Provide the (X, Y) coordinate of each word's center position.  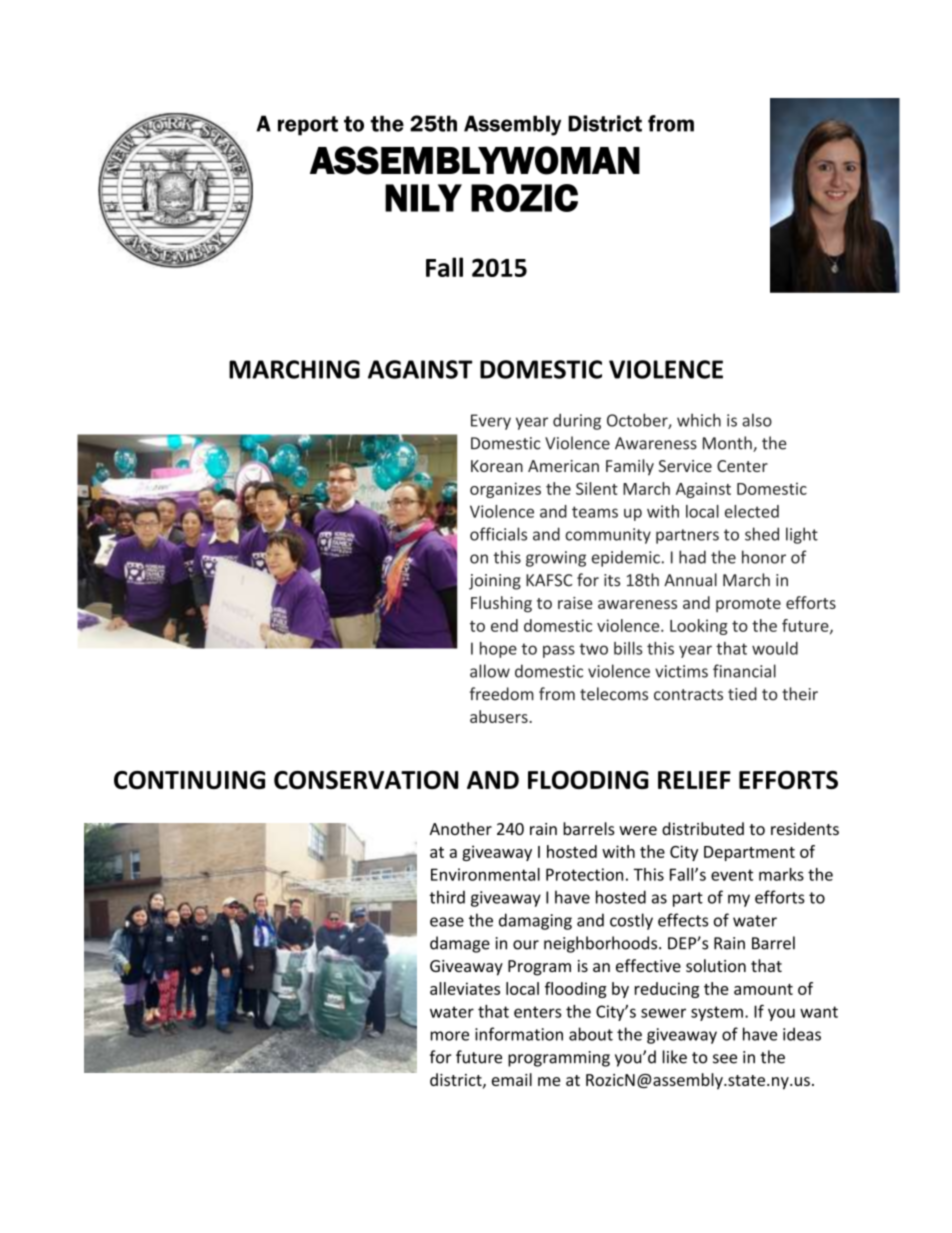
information (519, 1034)
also (757, 420)
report (308, 126)
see (725, 1059)
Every (491, 422)
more (449, 1036)
